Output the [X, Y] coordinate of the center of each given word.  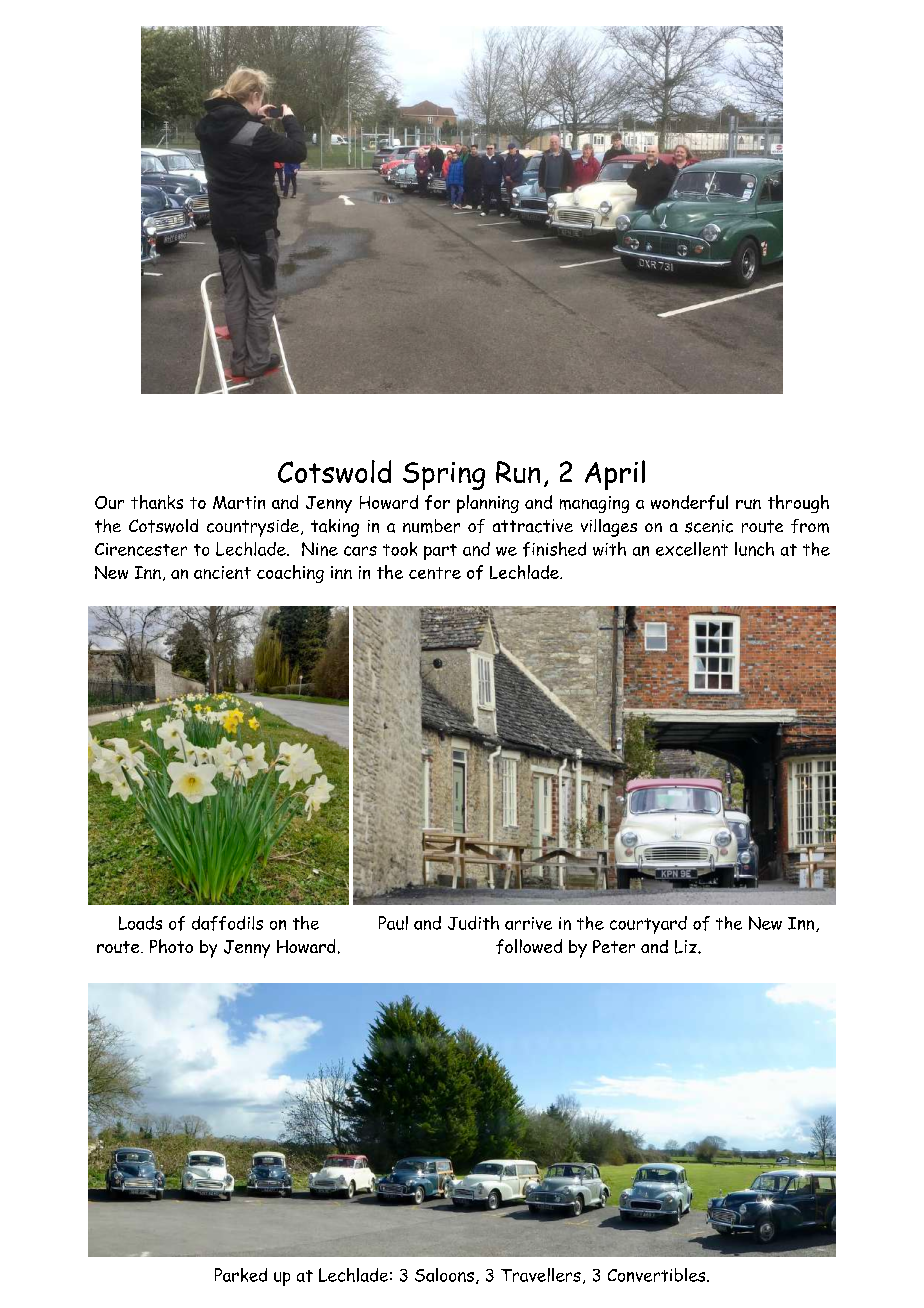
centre [435, 573]
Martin [239, 502]
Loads [140, 923]
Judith [473, 923]
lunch [754, 549]
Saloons [444, 1275]
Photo [171, 946]
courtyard [648, 925]
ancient [222, 572]
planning [488, 504]
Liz [687, 947]
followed [529, 946]
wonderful [689, 502]
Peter [614, 946]
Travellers [541, 1275]
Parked [241, 1275]
